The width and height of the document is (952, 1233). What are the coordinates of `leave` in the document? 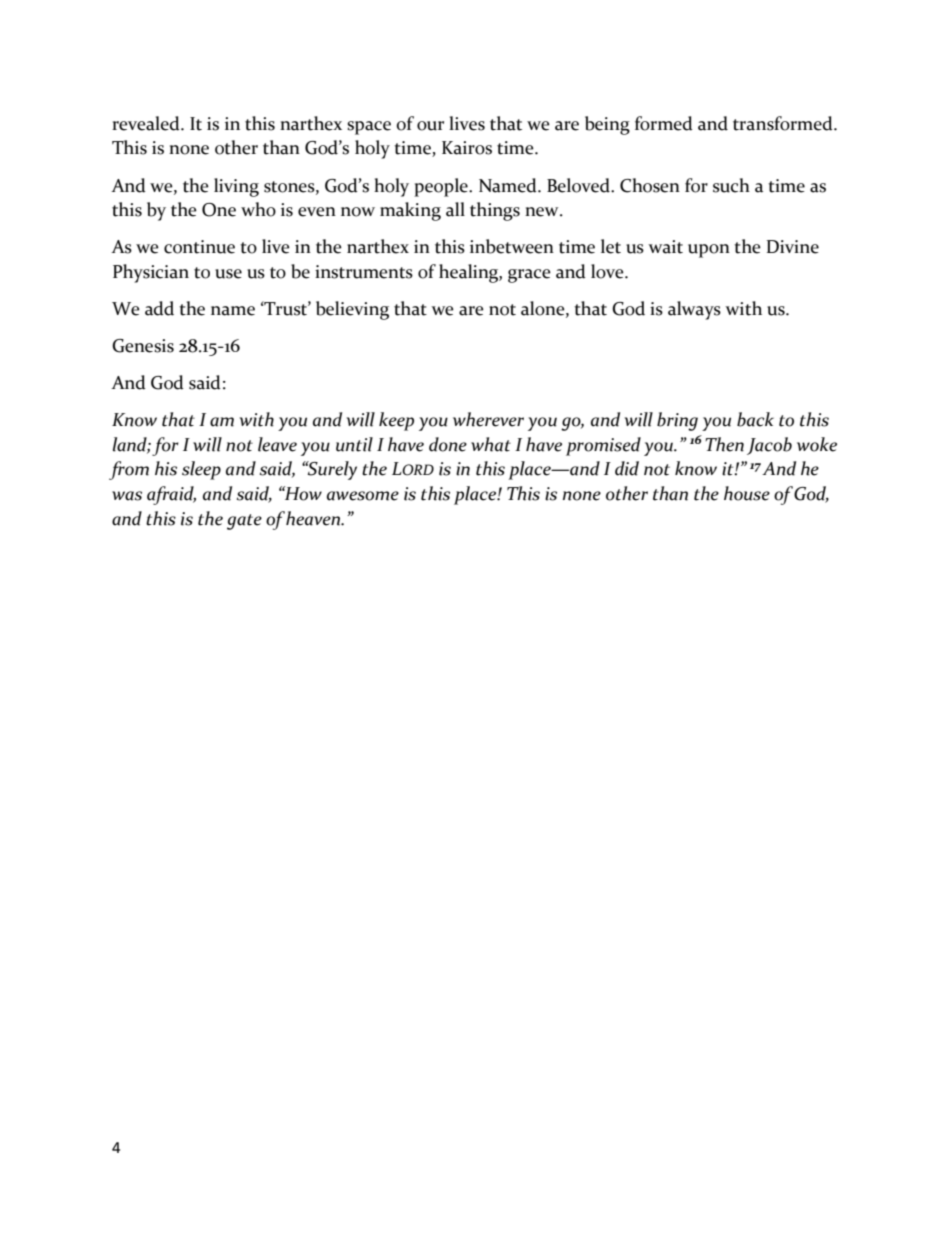 It's located at (277, 444).
